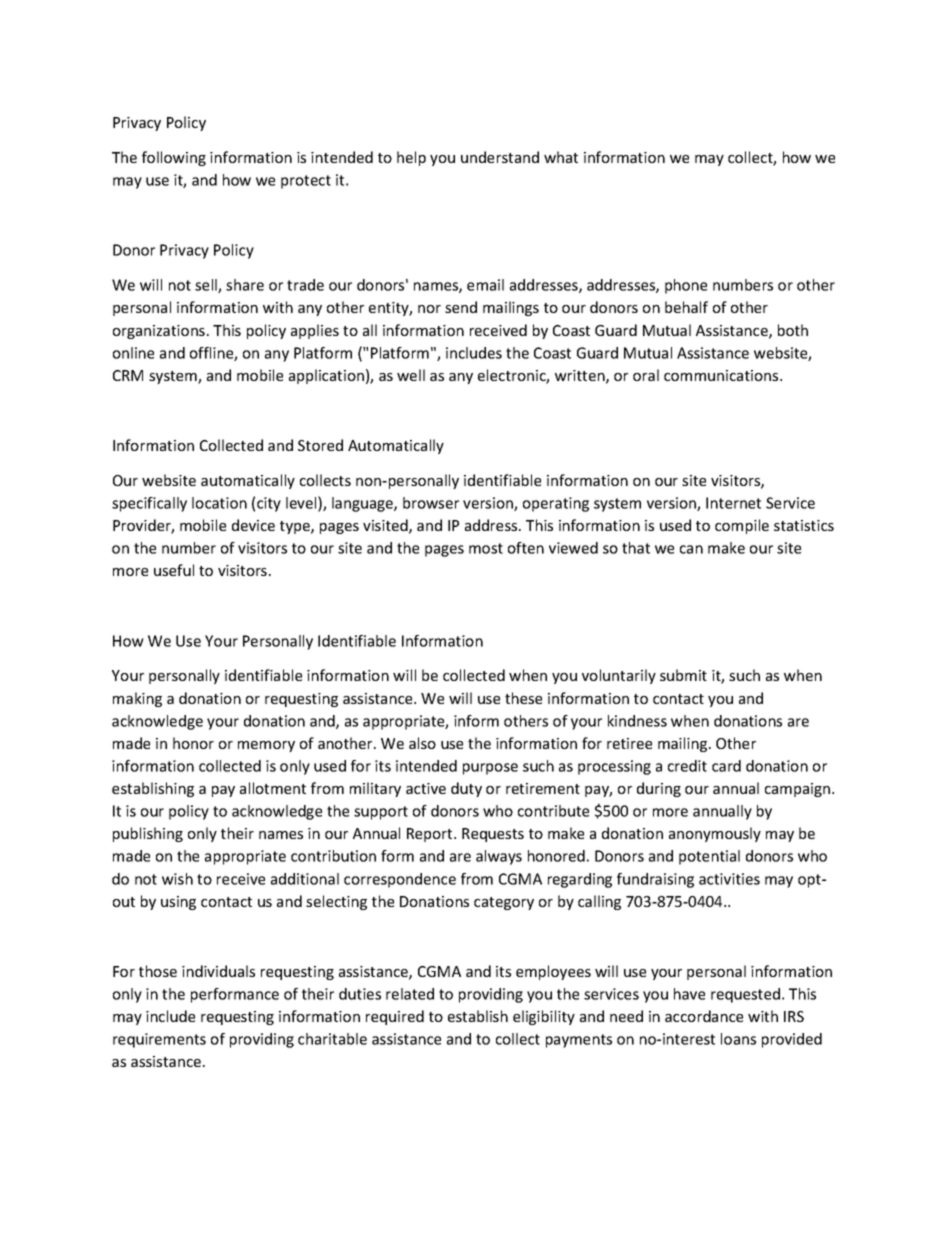 The image size is (952, 1233). What do you see at coordinates (691, 549) in the page?
I see `can` at bounding box center [691, 549].
